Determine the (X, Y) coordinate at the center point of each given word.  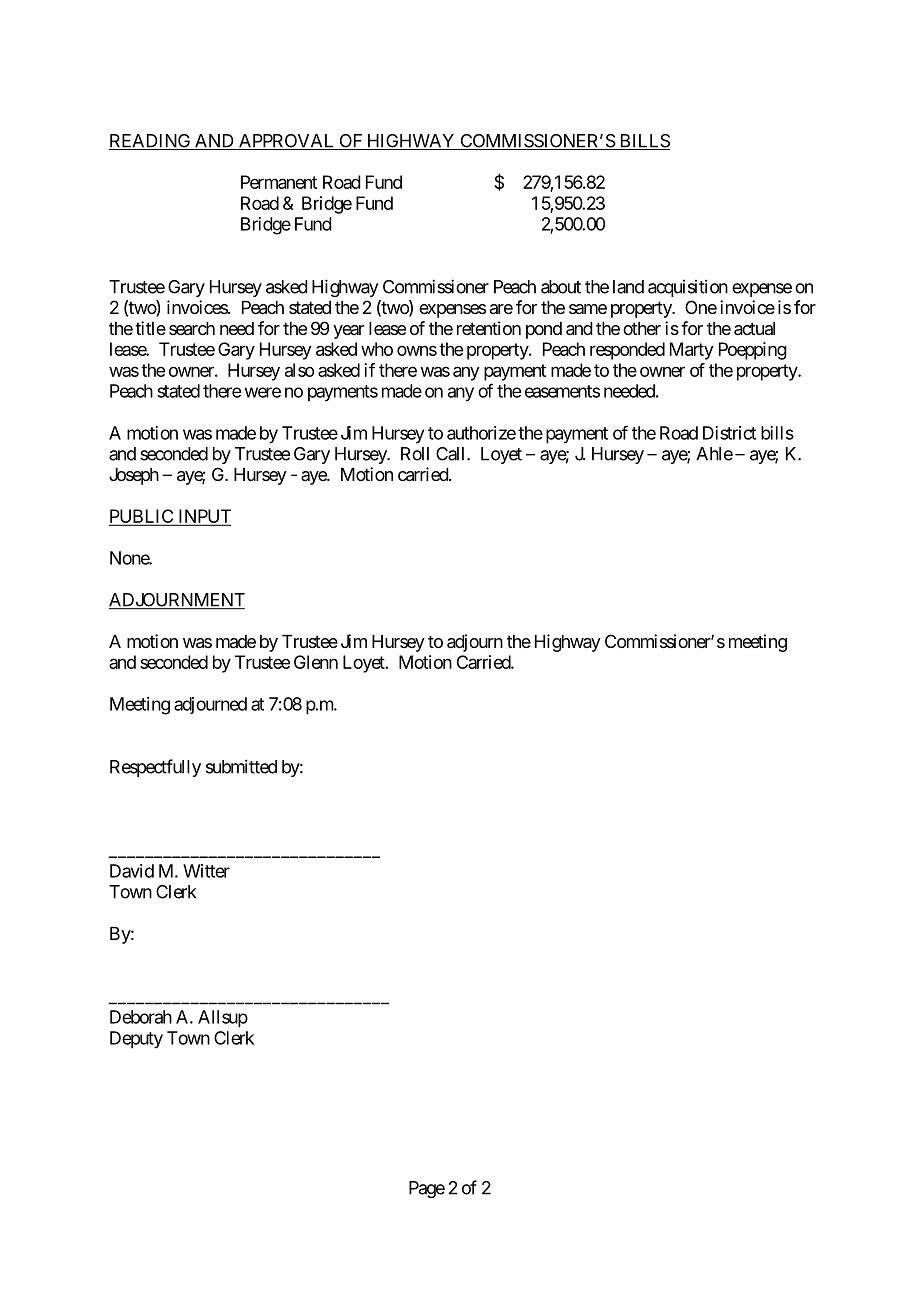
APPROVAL (286, 142)
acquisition (688, 288)
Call (452, 454)
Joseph (134, 476)
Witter (206, 871)
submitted (241, 766)
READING (151, 142)
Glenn (316, 662)
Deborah (141, 1017)
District (729, 433)
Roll (415, 454)
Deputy (136, 1040)
